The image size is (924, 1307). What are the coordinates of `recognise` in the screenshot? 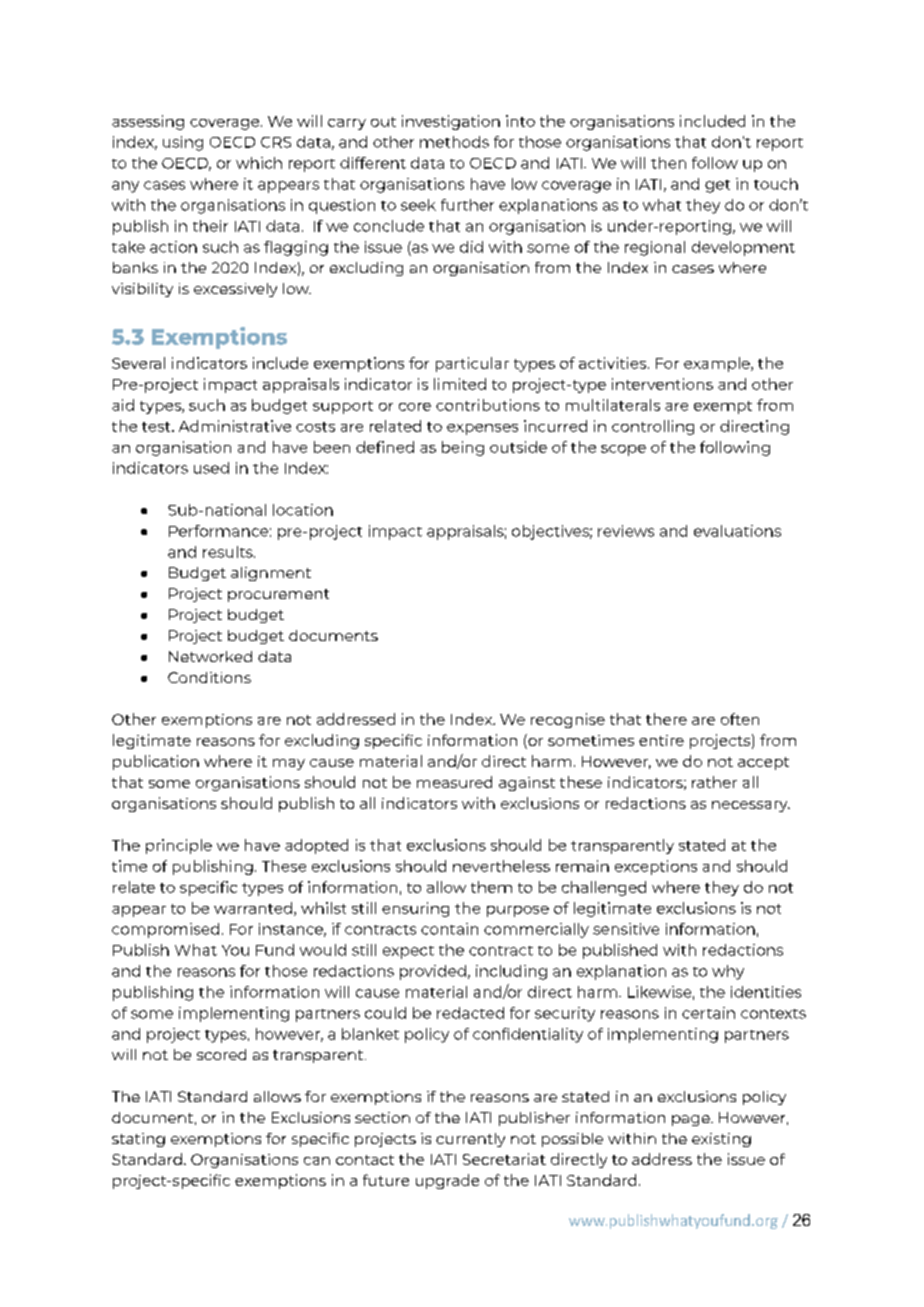 It's located at (568, 720).
